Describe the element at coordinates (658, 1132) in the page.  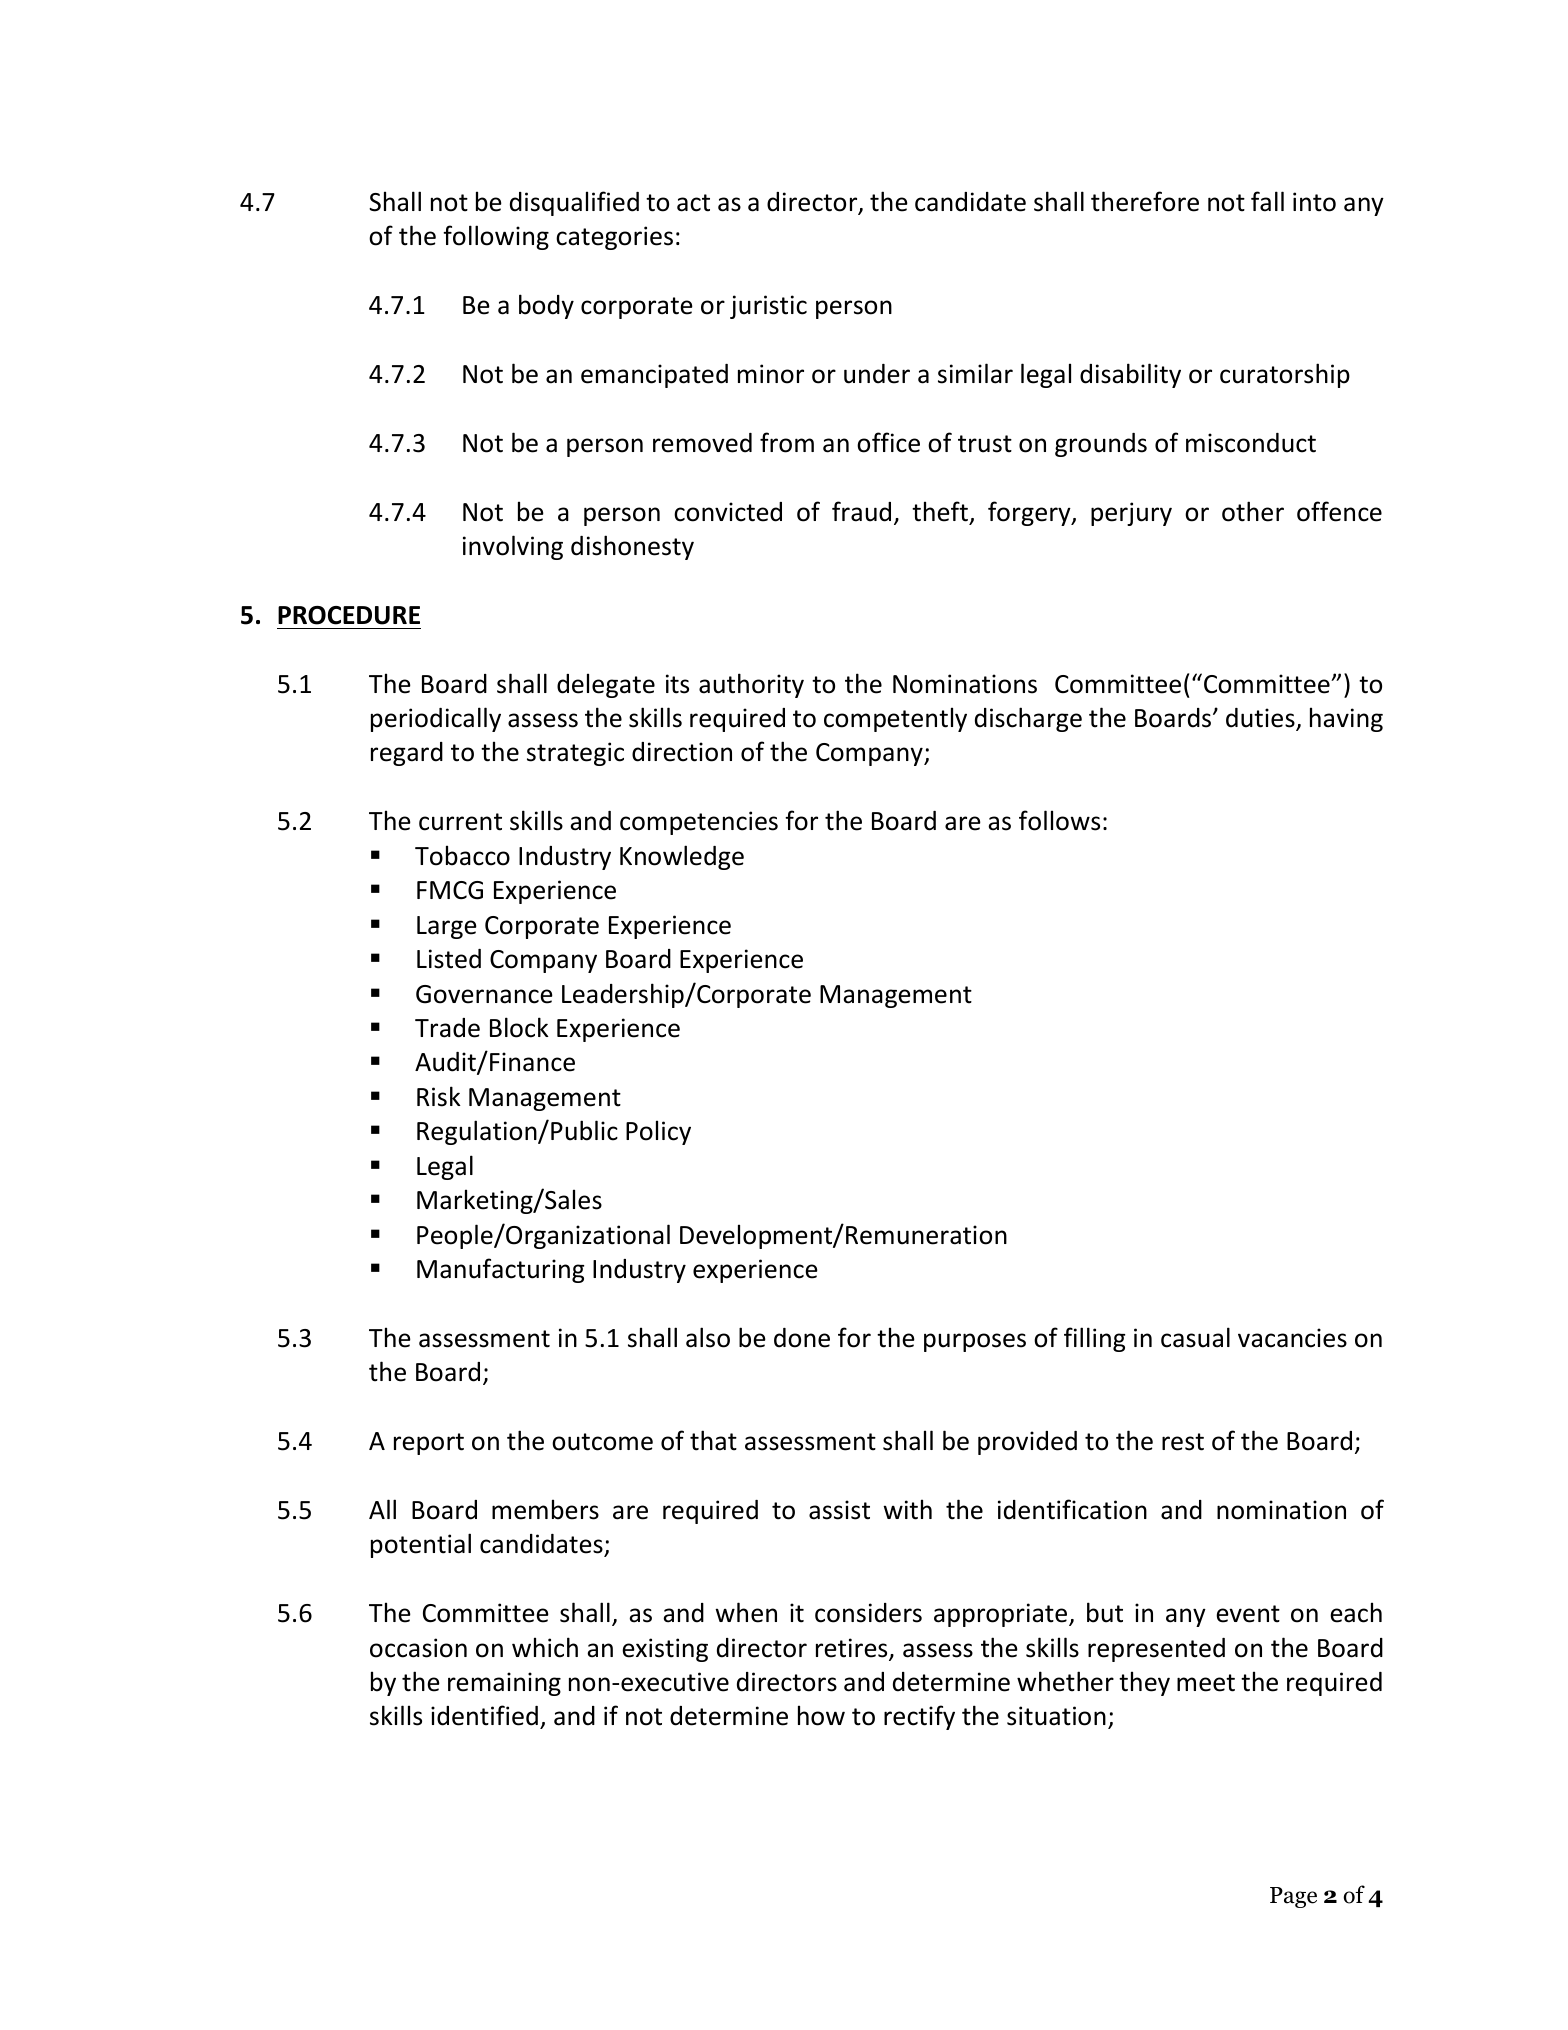
I see `Policy` at that location.
